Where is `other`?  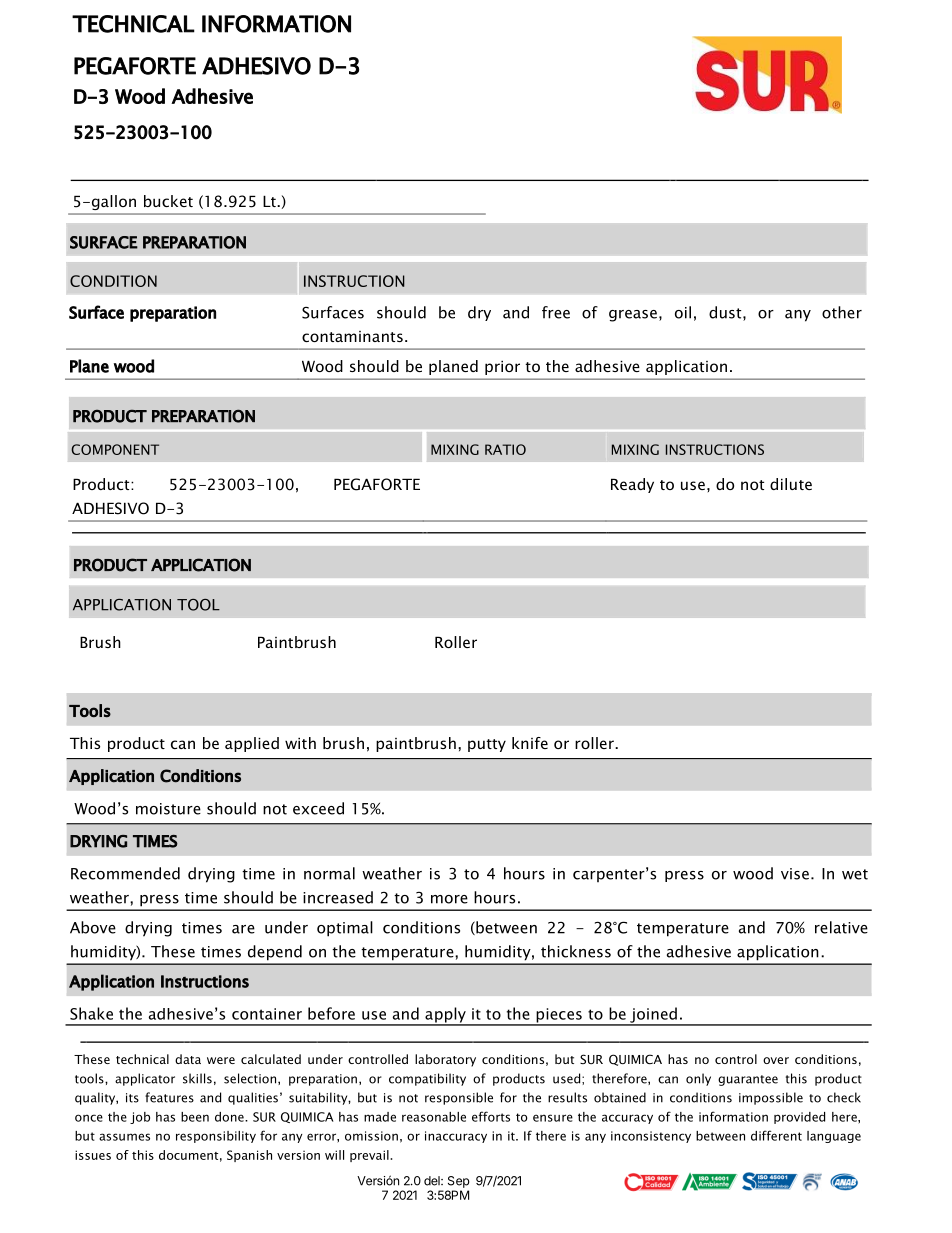
other is located at coordinates (842, 312).
